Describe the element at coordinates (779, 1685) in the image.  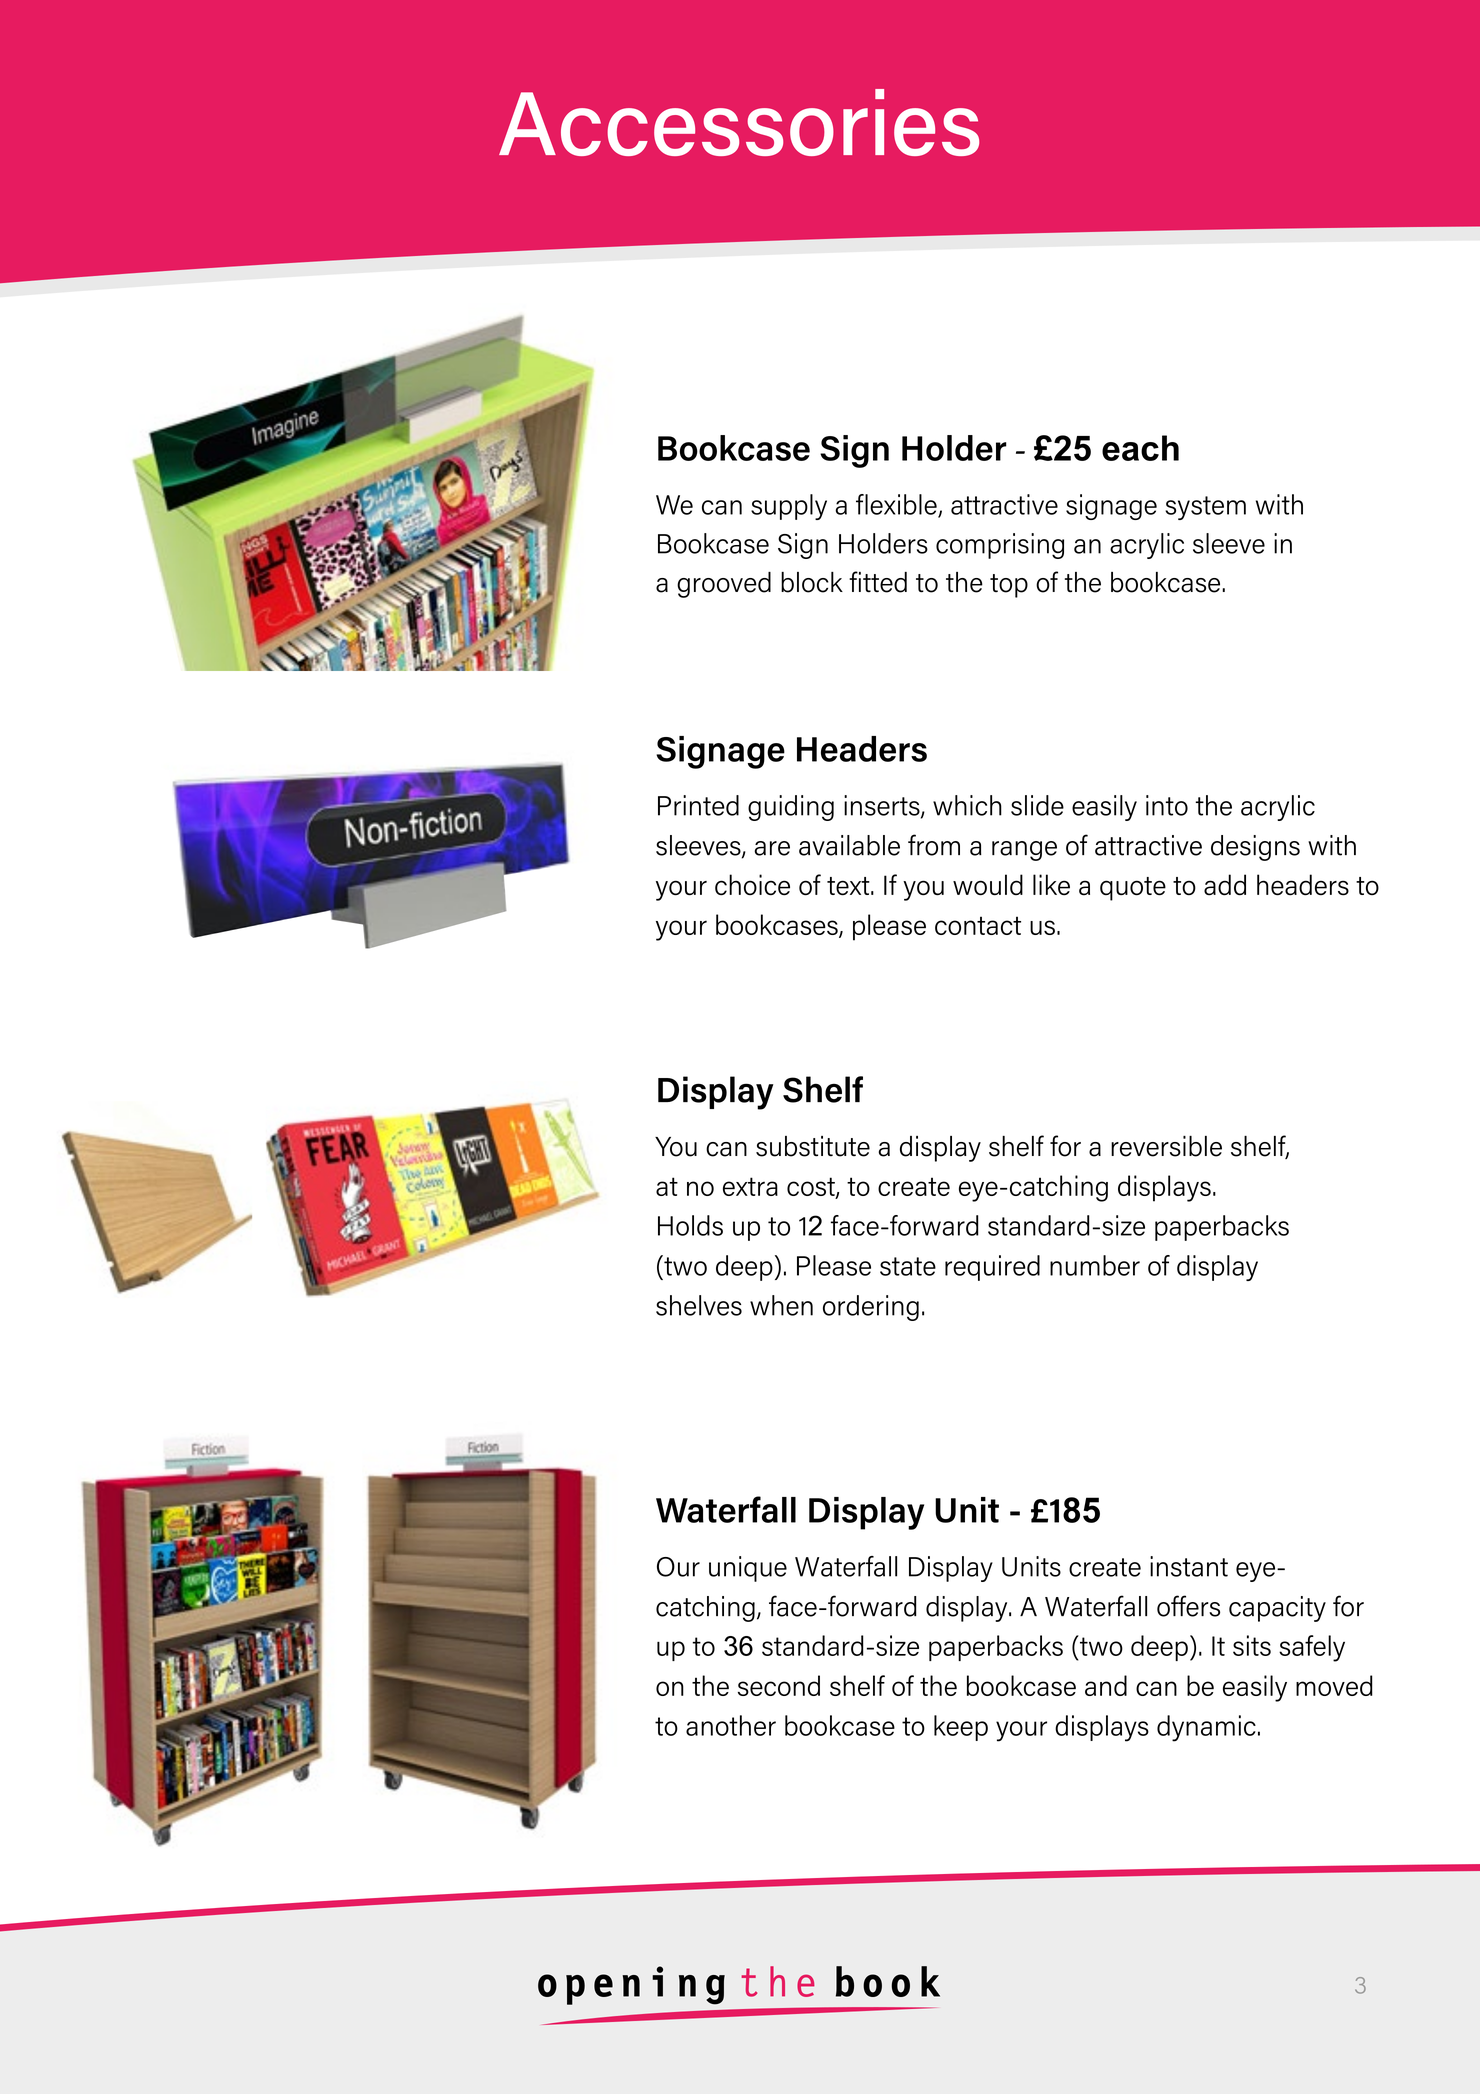
I see `second` at that location.
